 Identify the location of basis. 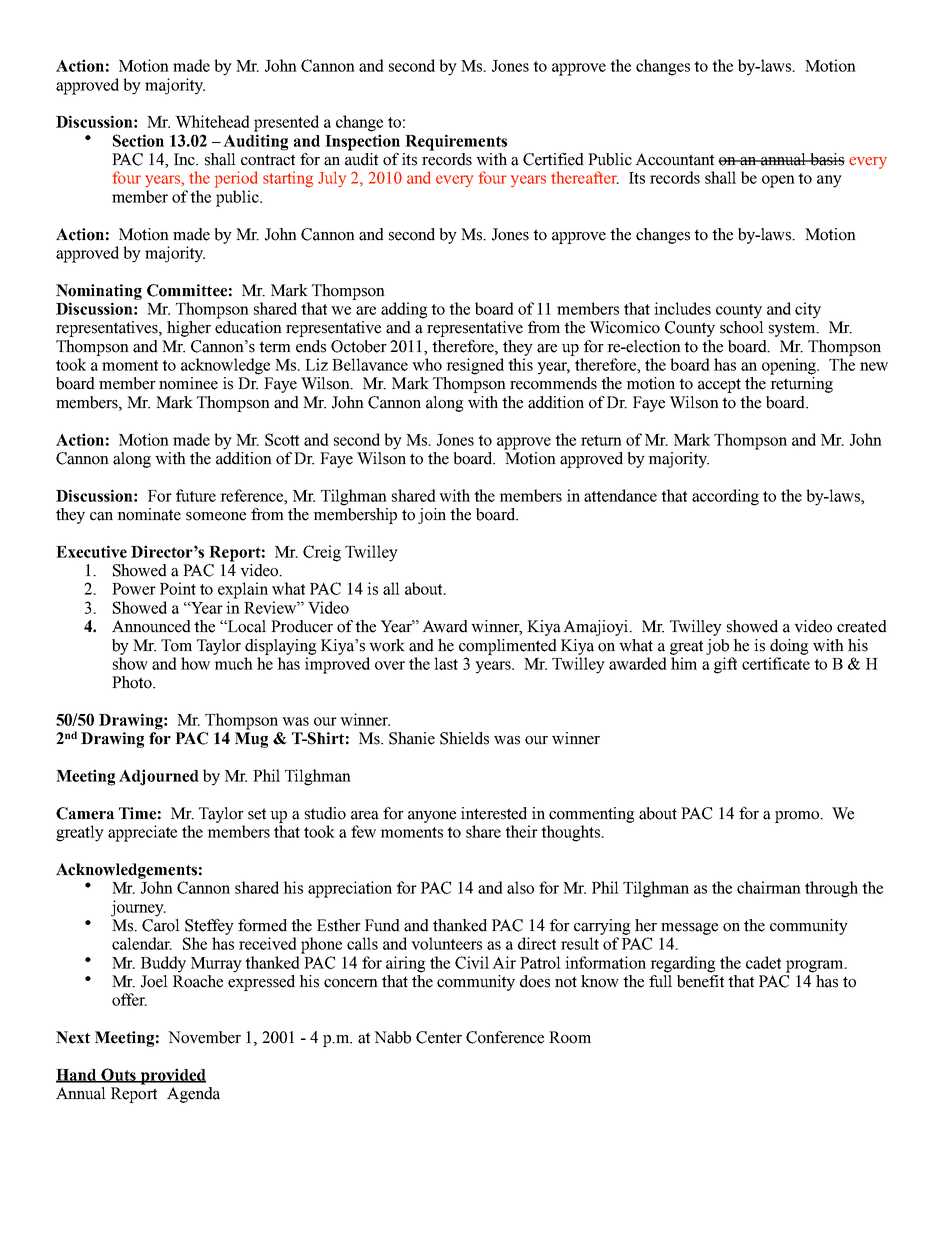
(826, 159).
